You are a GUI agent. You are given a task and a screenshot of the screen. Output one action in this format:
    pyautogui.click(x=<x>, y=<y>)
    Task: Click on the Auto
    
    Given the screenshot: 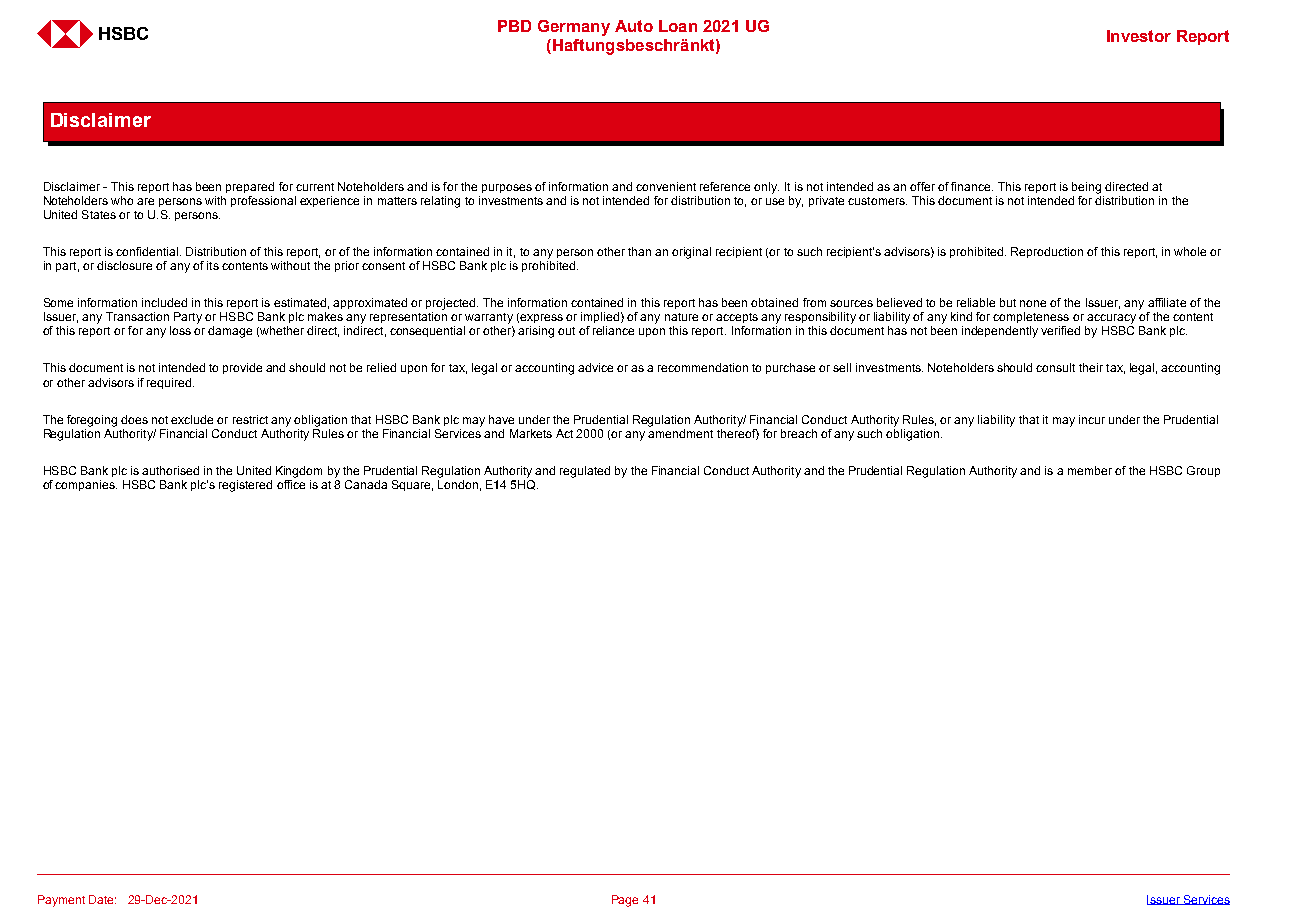 What is the action you would take?
    pyautogui.click(x=634, y=26)
